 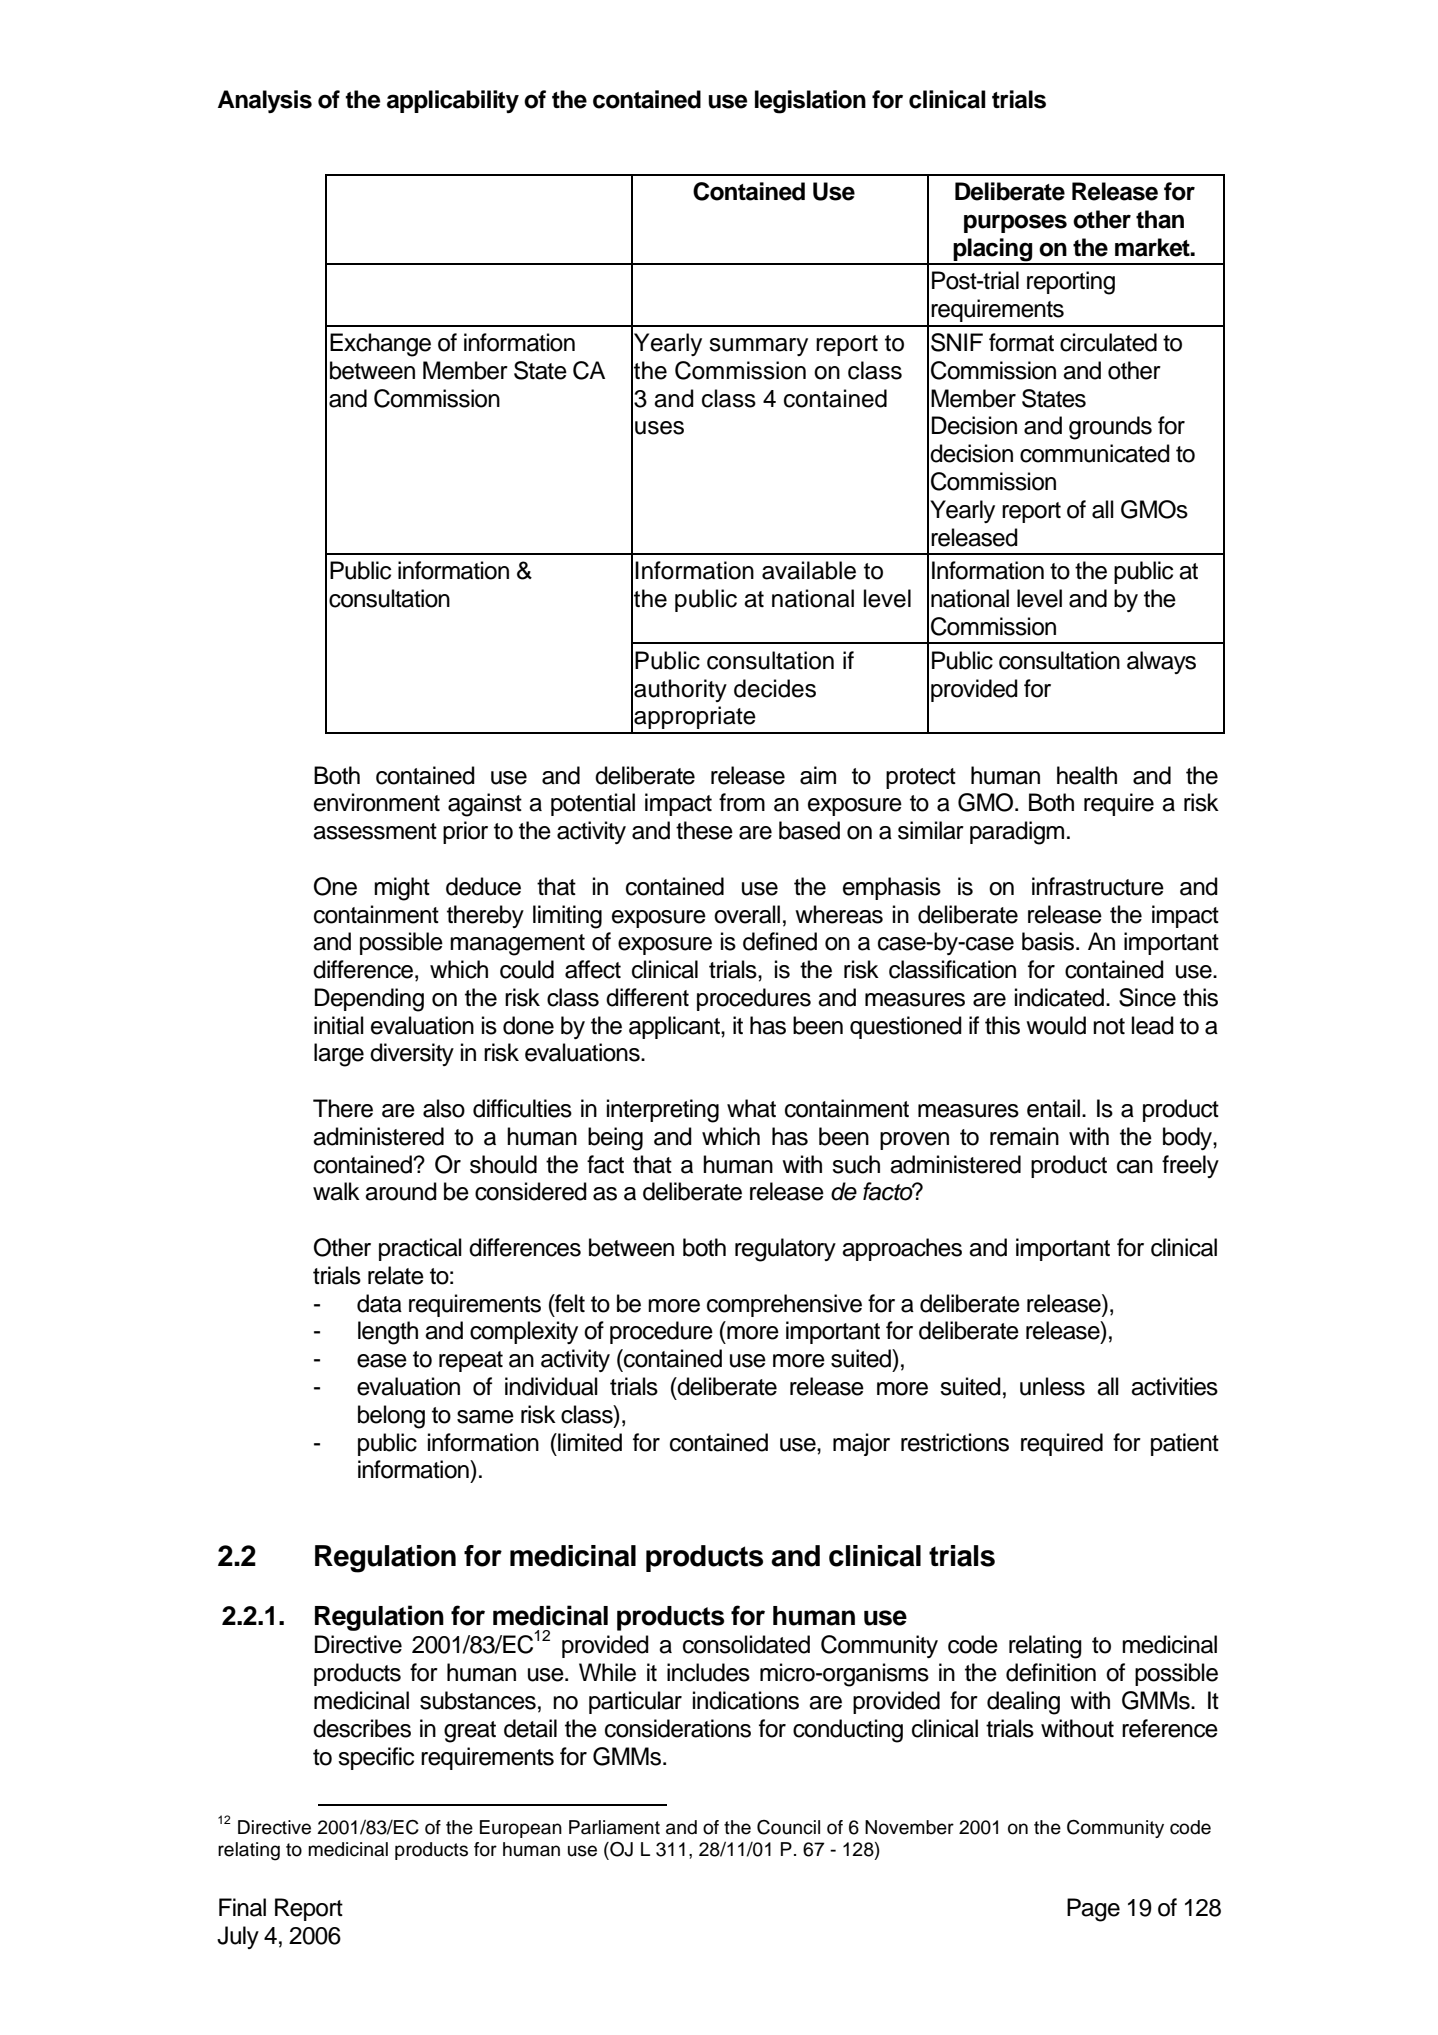 What do you see at coordinates (379, 1303) in the screenshot?
I see `data` at bounding box center [379, 1303].
